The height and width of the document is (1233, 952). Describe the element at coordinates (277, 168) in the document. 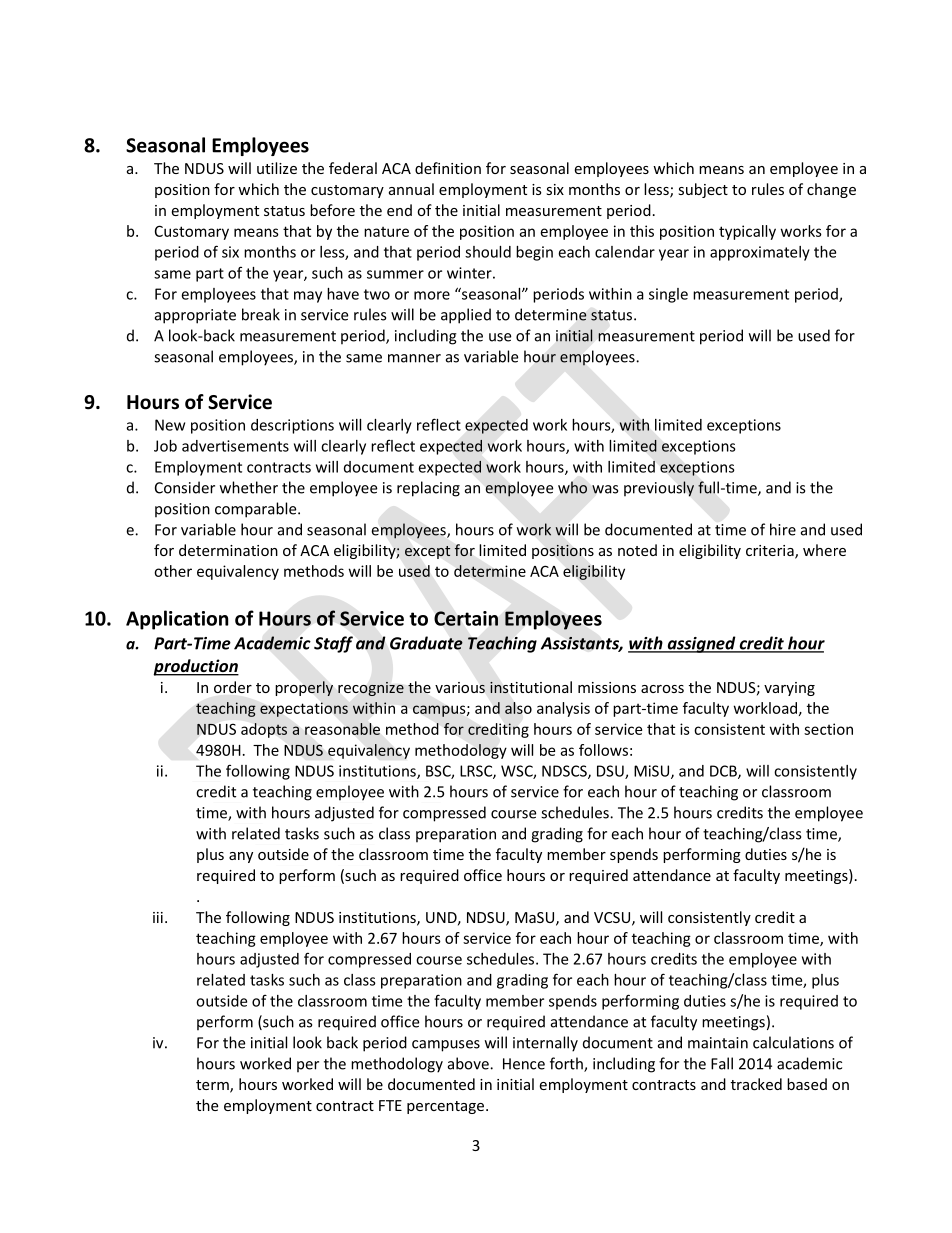

I see `utilize` at that location.
